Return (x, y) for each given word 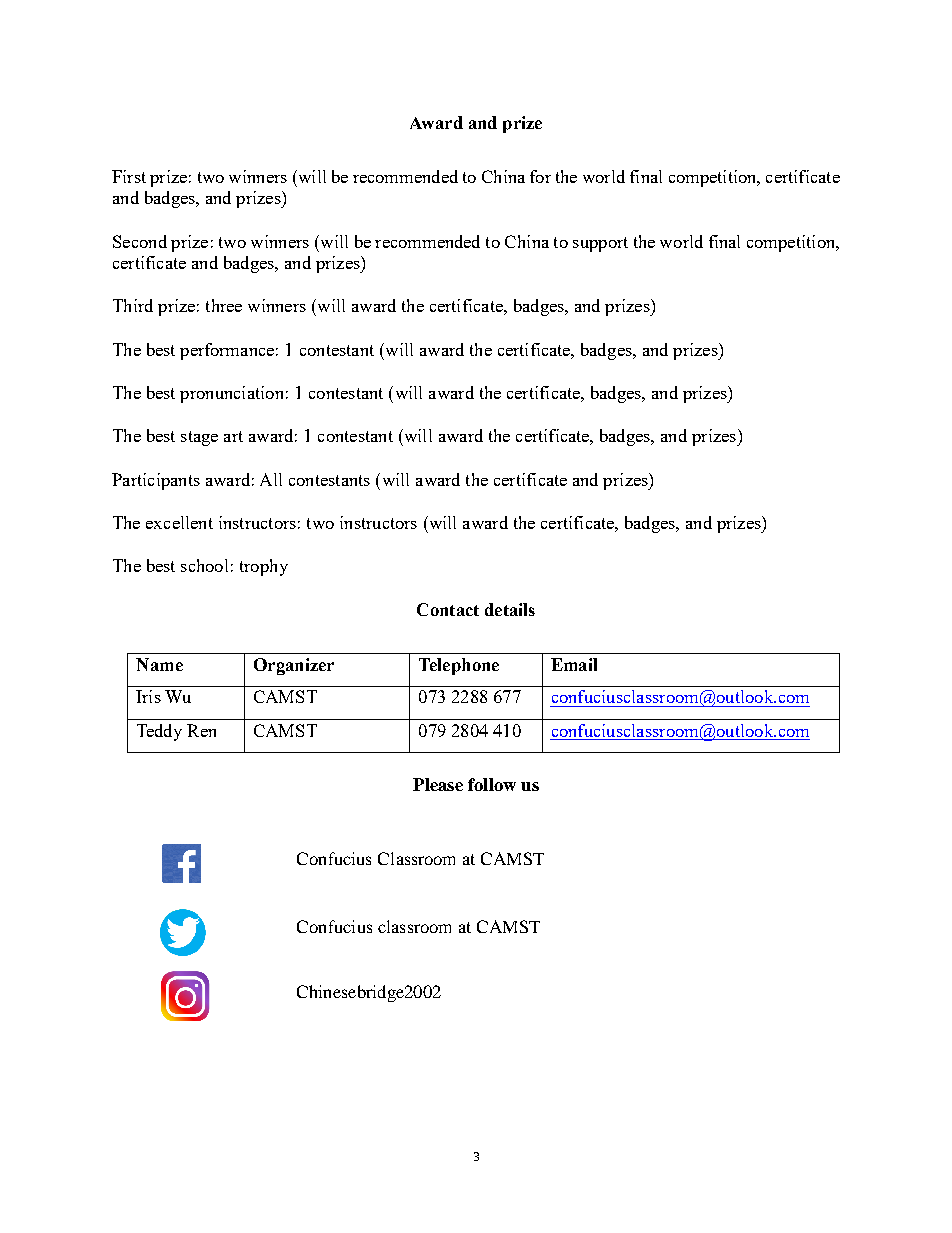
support (600, 244)
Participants (156, 481)
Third (133, 305)
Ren (201, 730)
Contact (448, 609)
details (510, 609)
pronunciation (231, 394)
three (224, 305)
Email (574, 664)
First (129, 176)
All (271, 479)
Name (159, 664)
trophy (264, 567)
